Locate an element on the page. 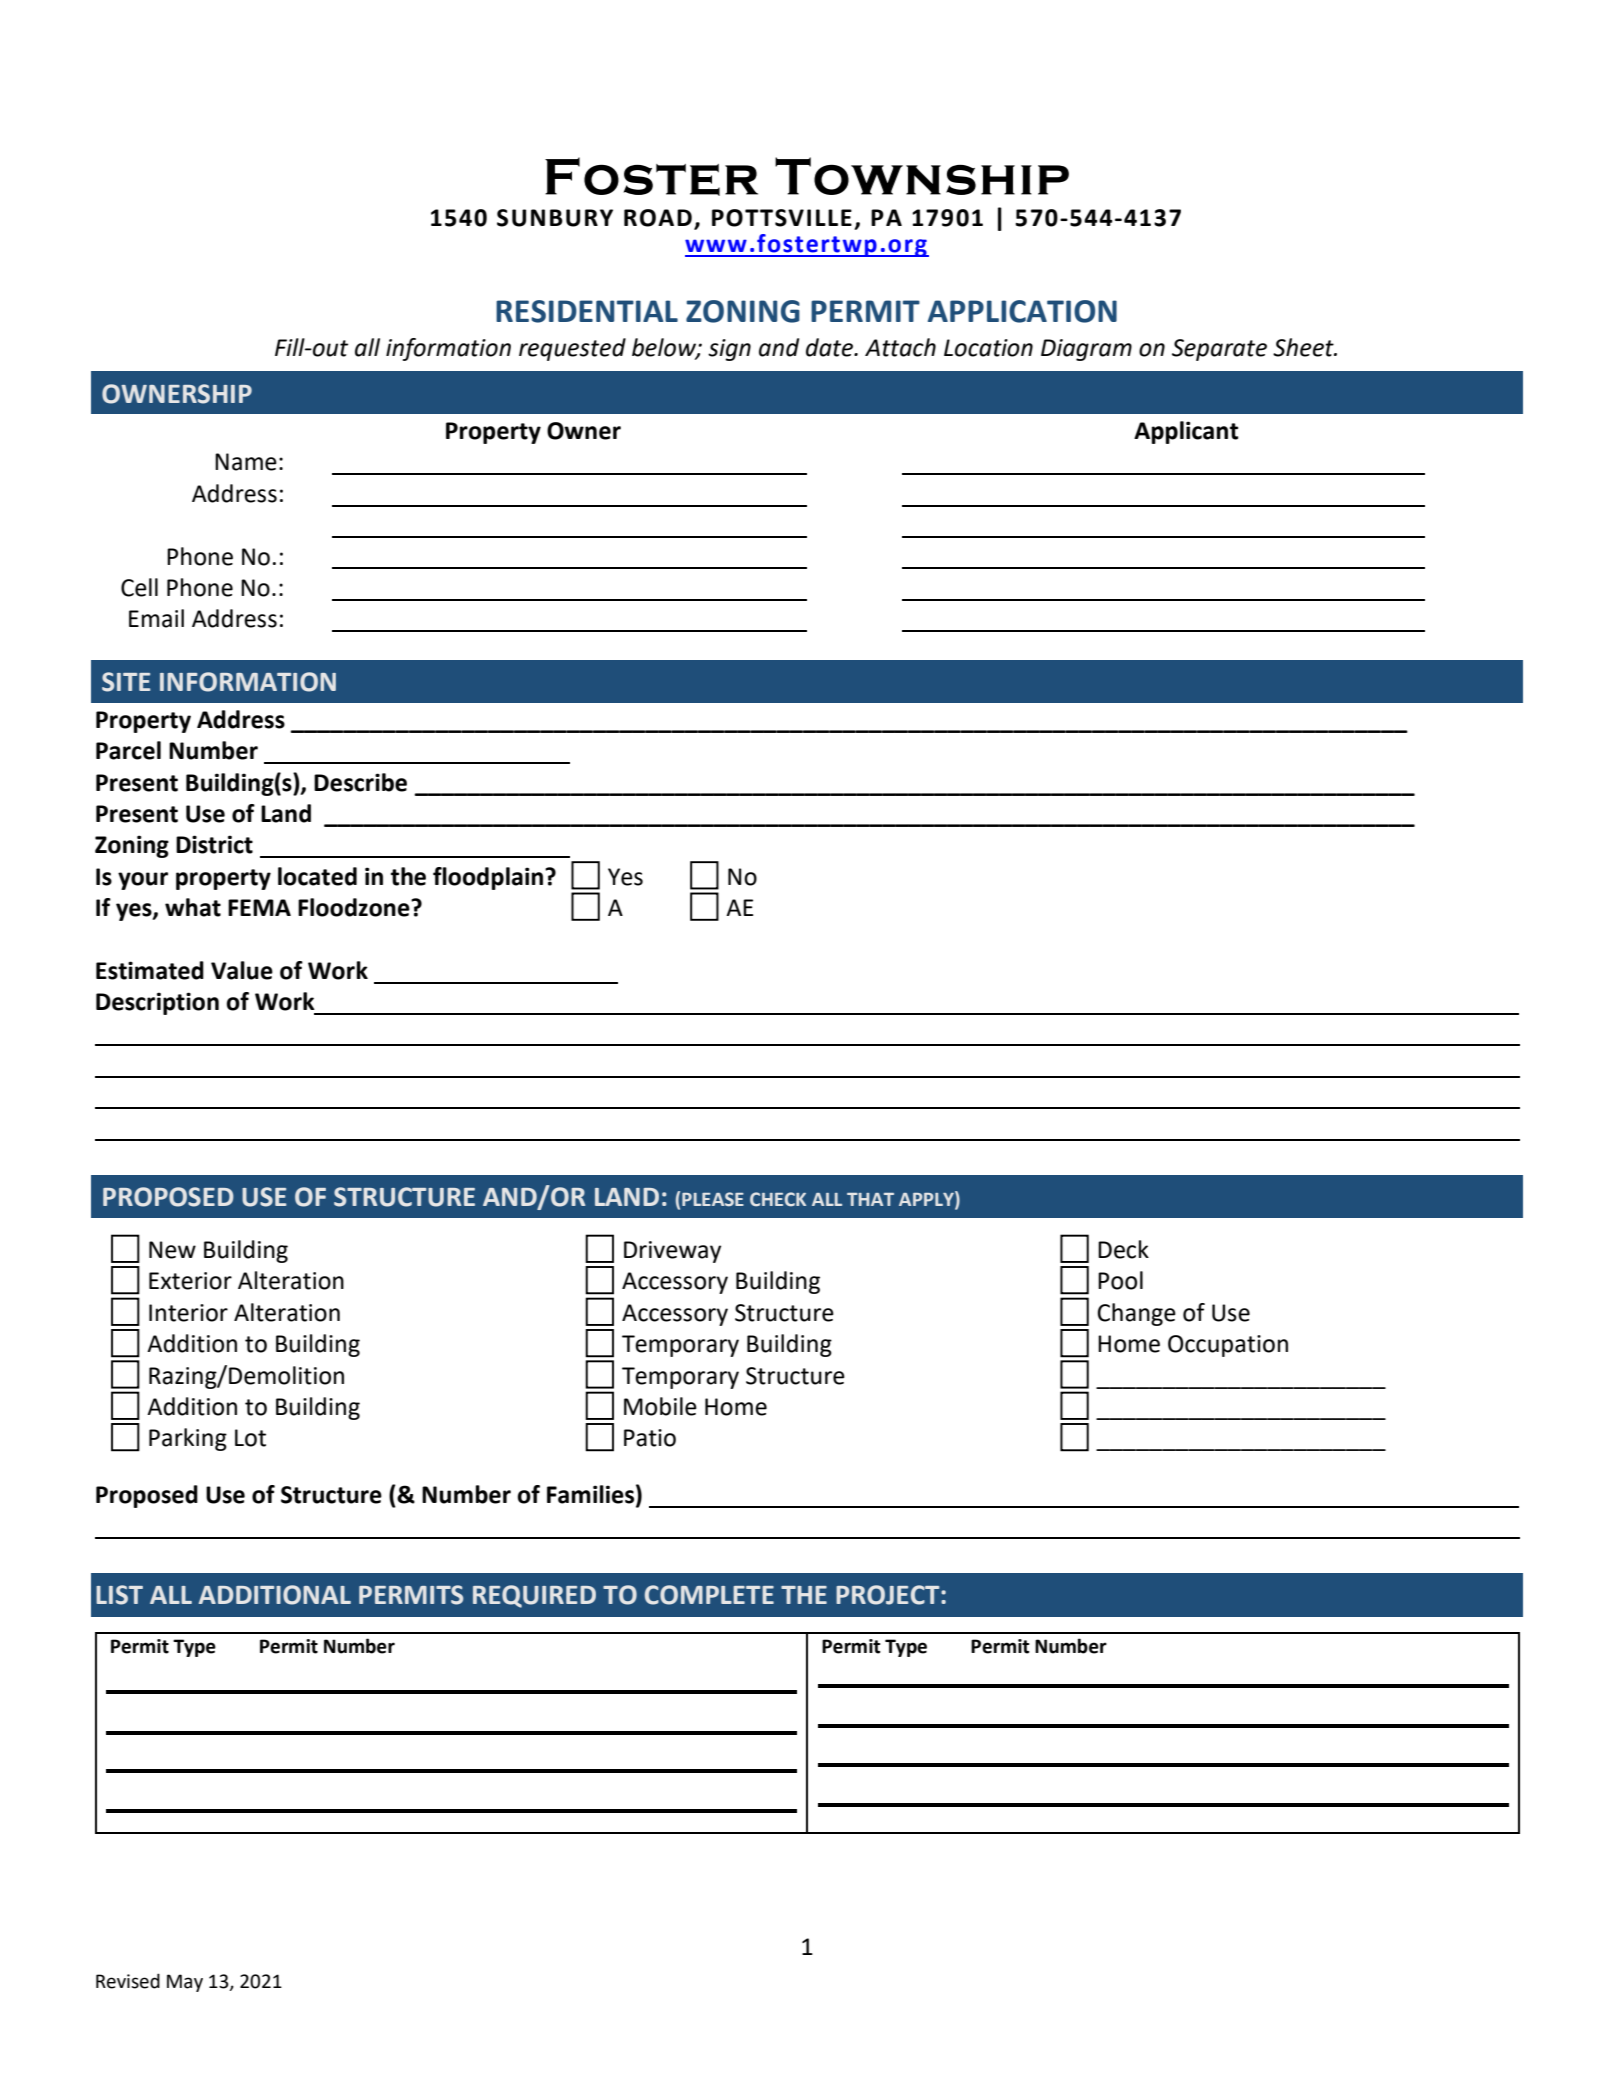 The height and width of the page is (2089, 1614). Deck is located at coordinates (1123, 1249).
